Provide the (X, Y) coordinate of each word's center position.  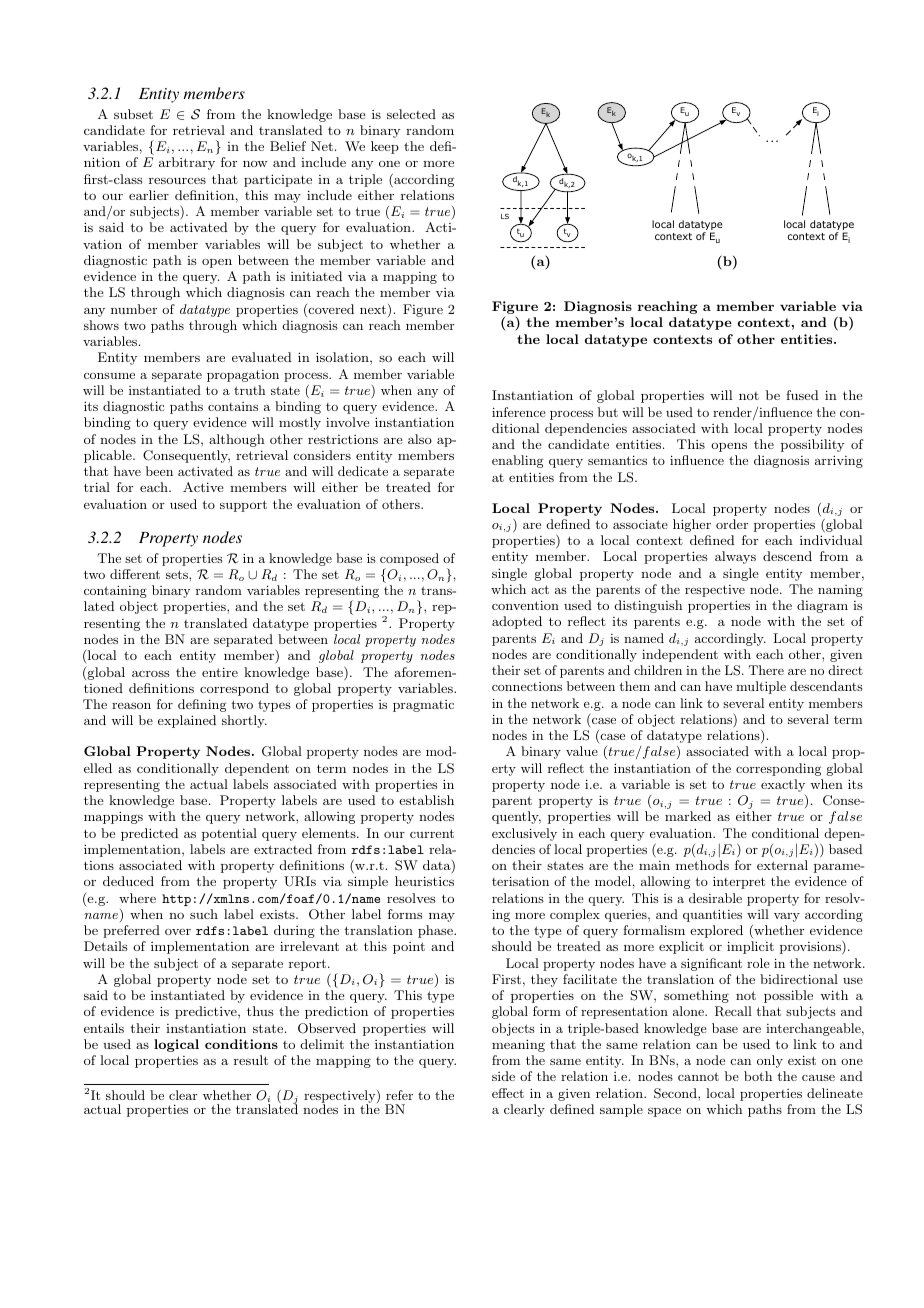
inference (519, 412)
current (432, 833)
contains (233, 406)
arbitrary (187, 163)
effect (508, 1093)
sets (178, 574)
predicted (149, 834)
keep (385, 147)
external (782, 865)
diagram (822, 606)
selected (411, 114)
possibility (813, 445)
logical (176, 1045)
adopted (517, 622)
